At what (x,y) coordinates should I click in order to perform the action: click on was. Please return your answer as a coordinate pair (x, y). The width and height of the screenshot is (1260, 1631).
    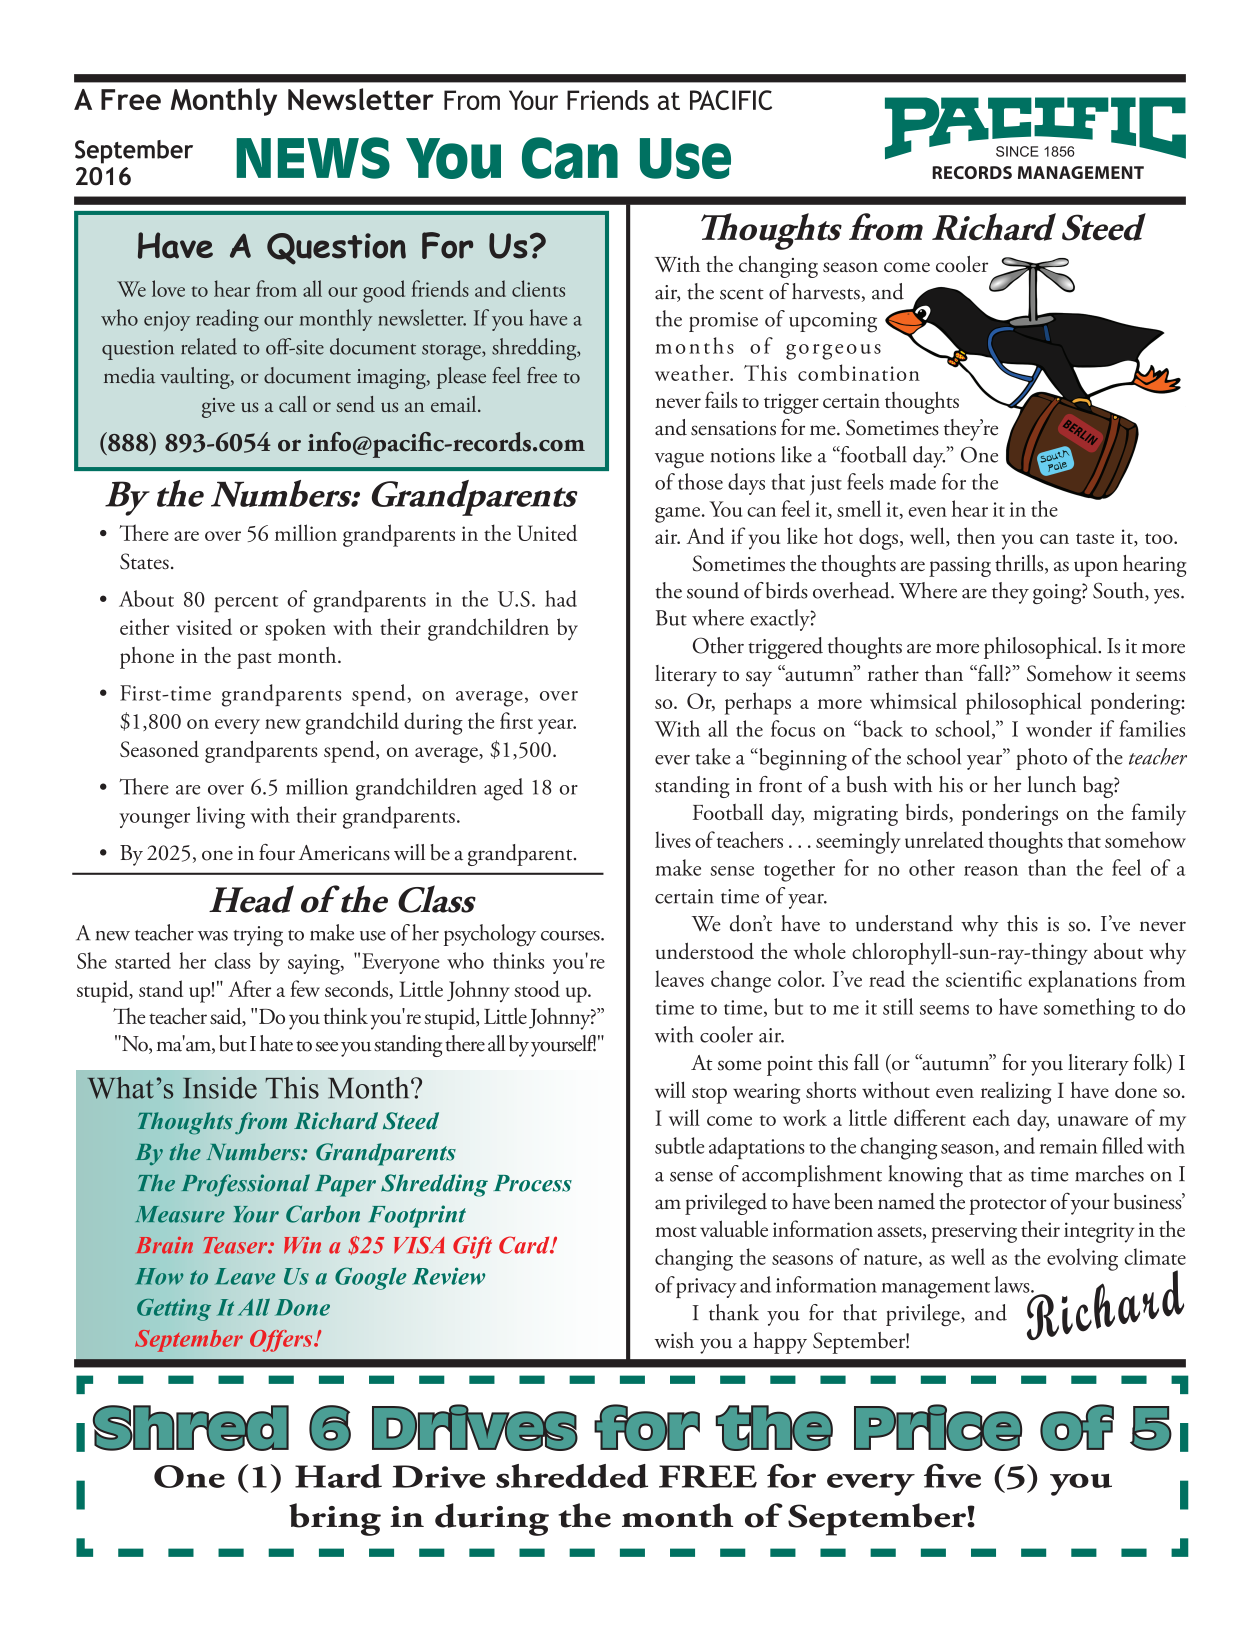
    Looking at the image, I should click on (213, 936).
